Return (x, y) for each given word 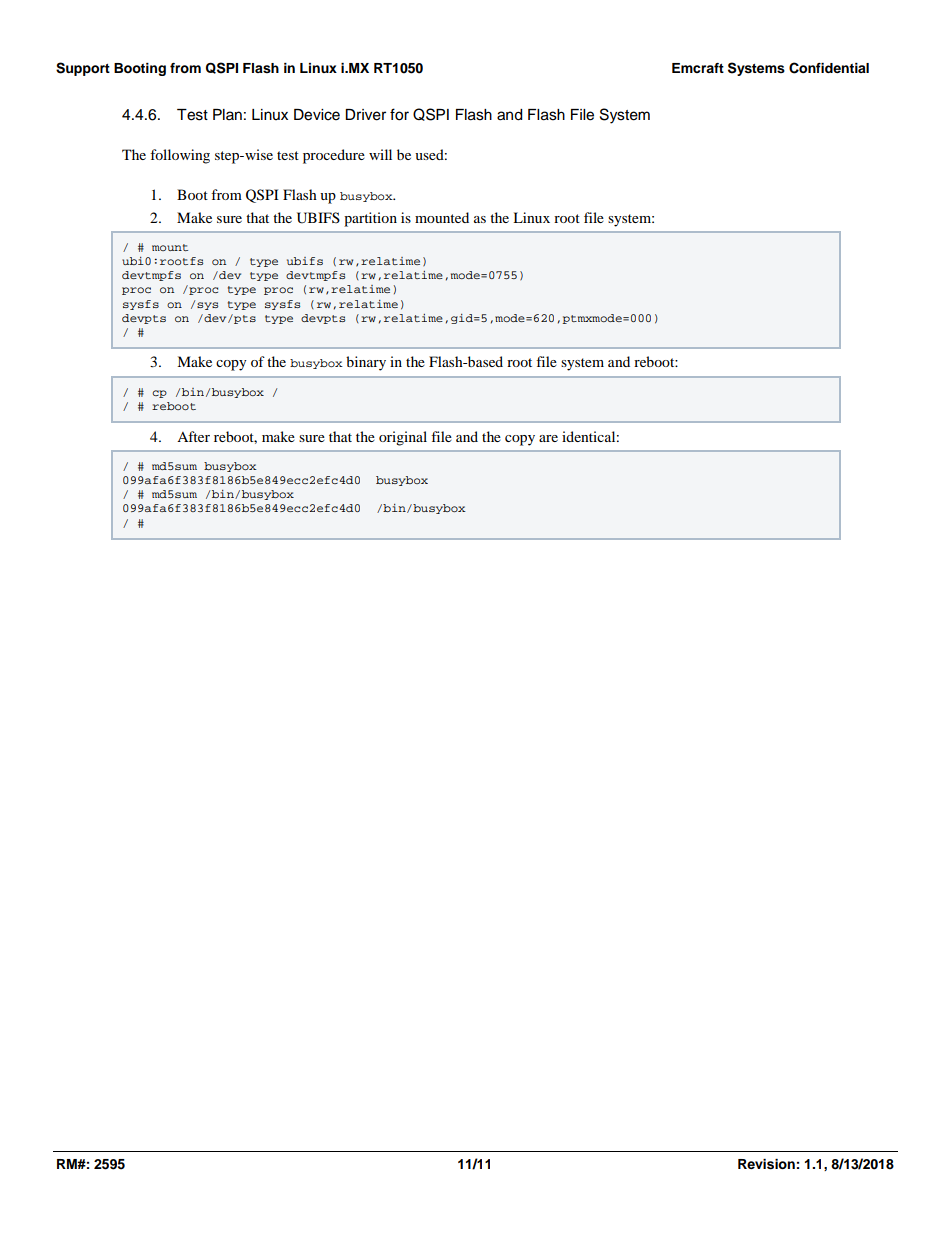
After (193, 436)
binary (366, 363)
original (403, 438)
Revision (766, 1164)
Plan (227, 114)
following (180, 156)
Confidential (829, 68)
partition (370, 219)
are (548, 438)
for (399, 114)
